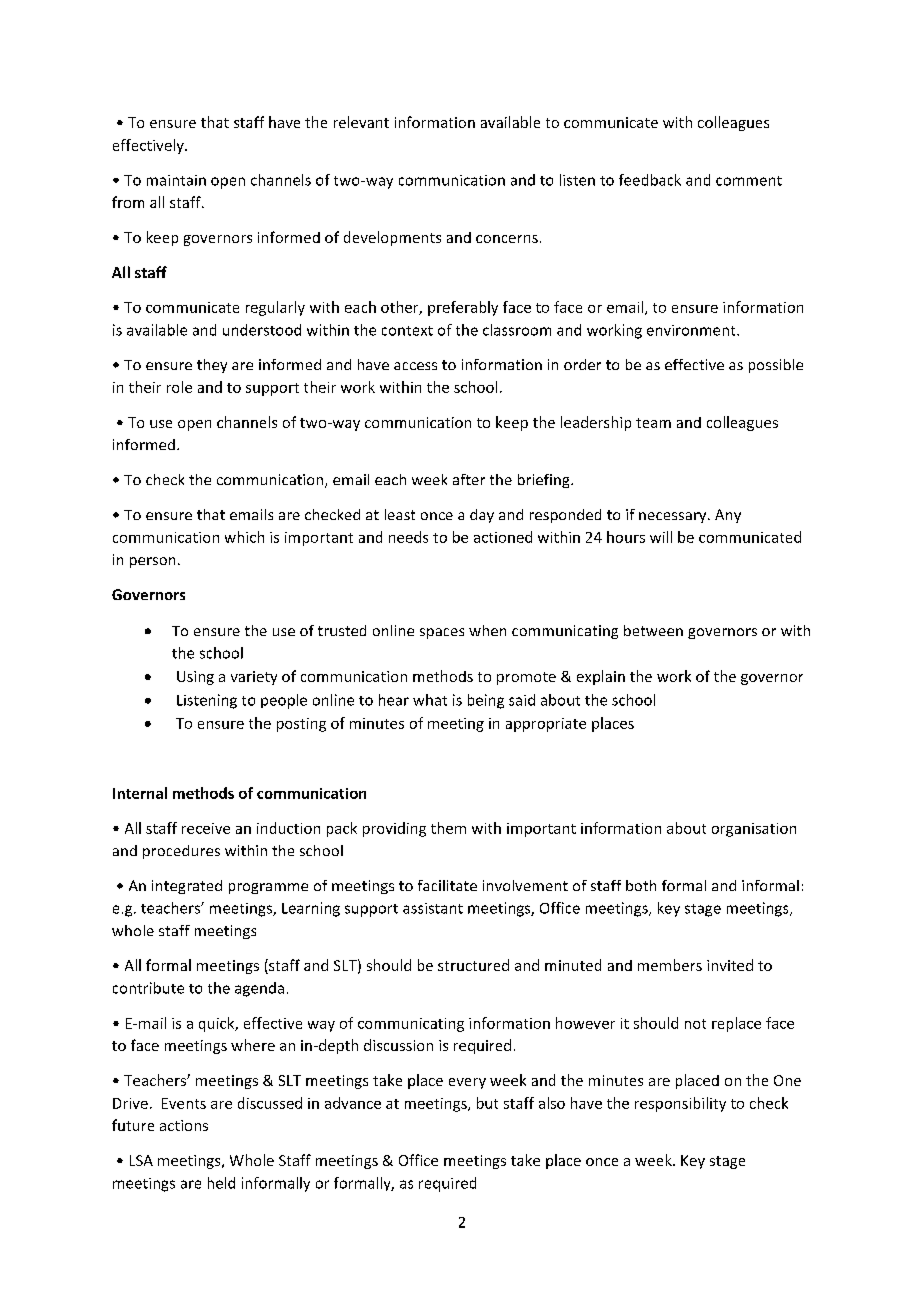 The height and width of the image is (1308, 924). What do you see at coordinates (176, 180) in the image?
I see `maintain` at bounding box center [176, 180].
